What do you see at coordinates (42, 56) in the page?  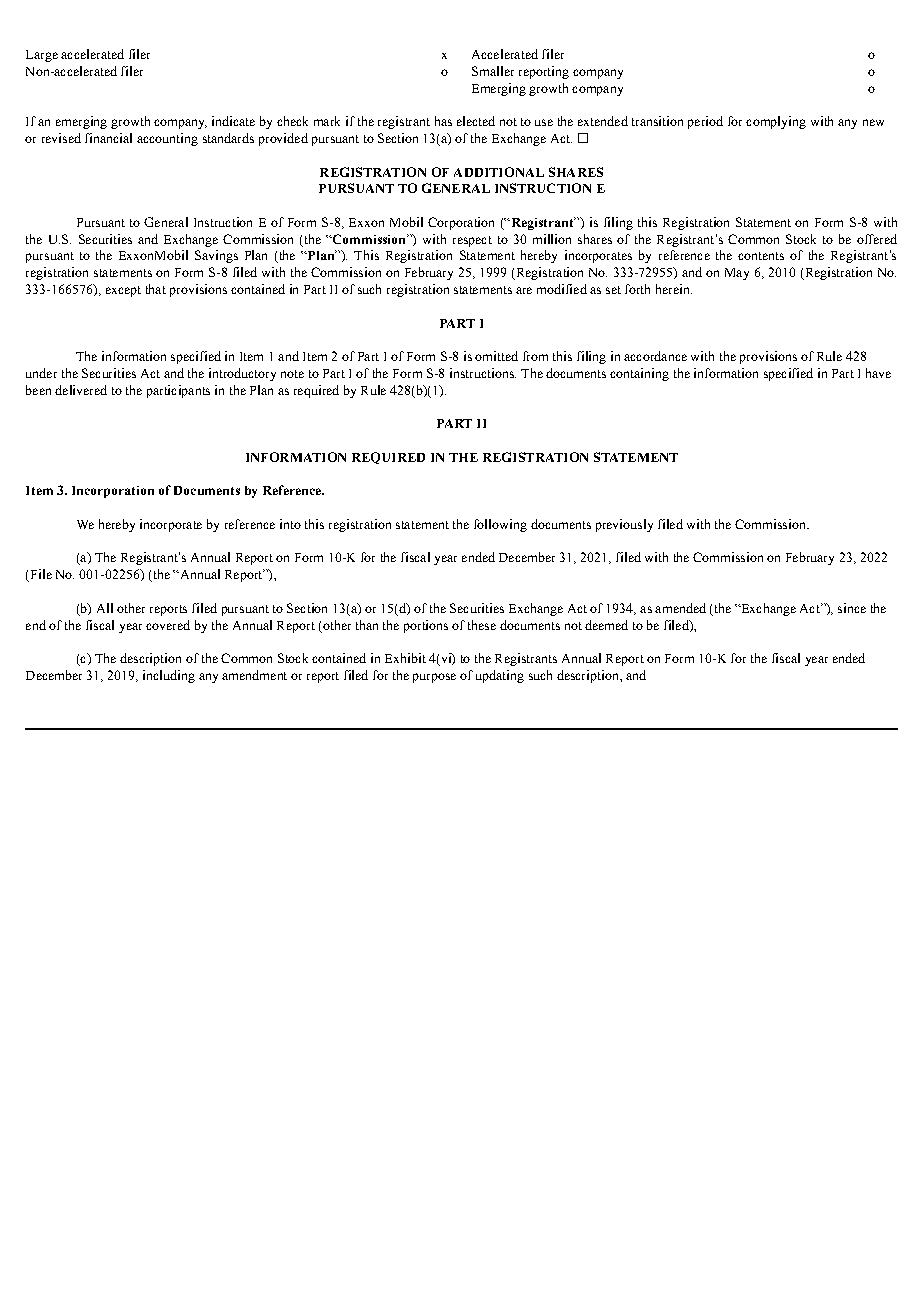 I see `Large` at bounding box center [42, 56].
